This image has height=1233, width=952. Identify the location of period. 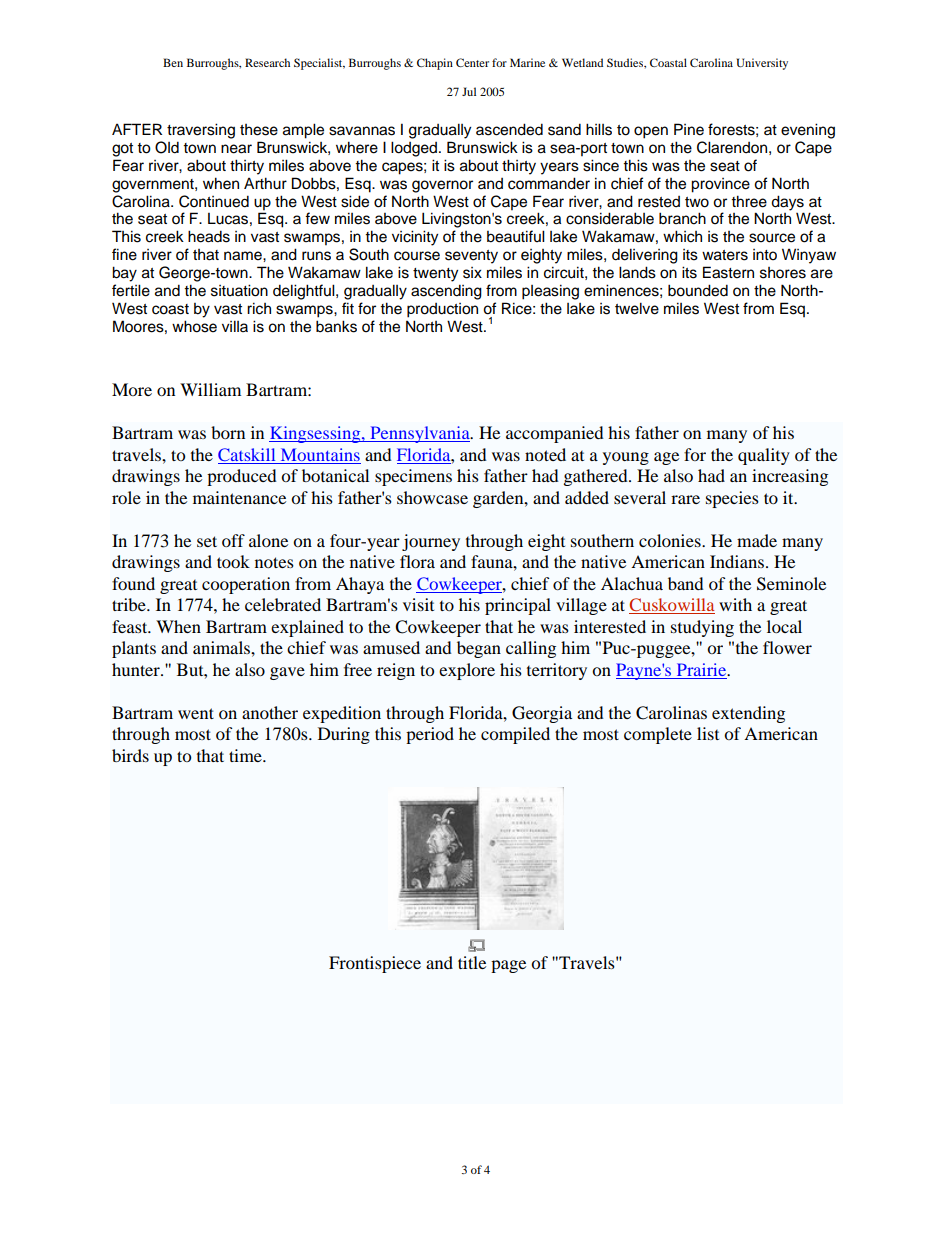
(430, 735).
